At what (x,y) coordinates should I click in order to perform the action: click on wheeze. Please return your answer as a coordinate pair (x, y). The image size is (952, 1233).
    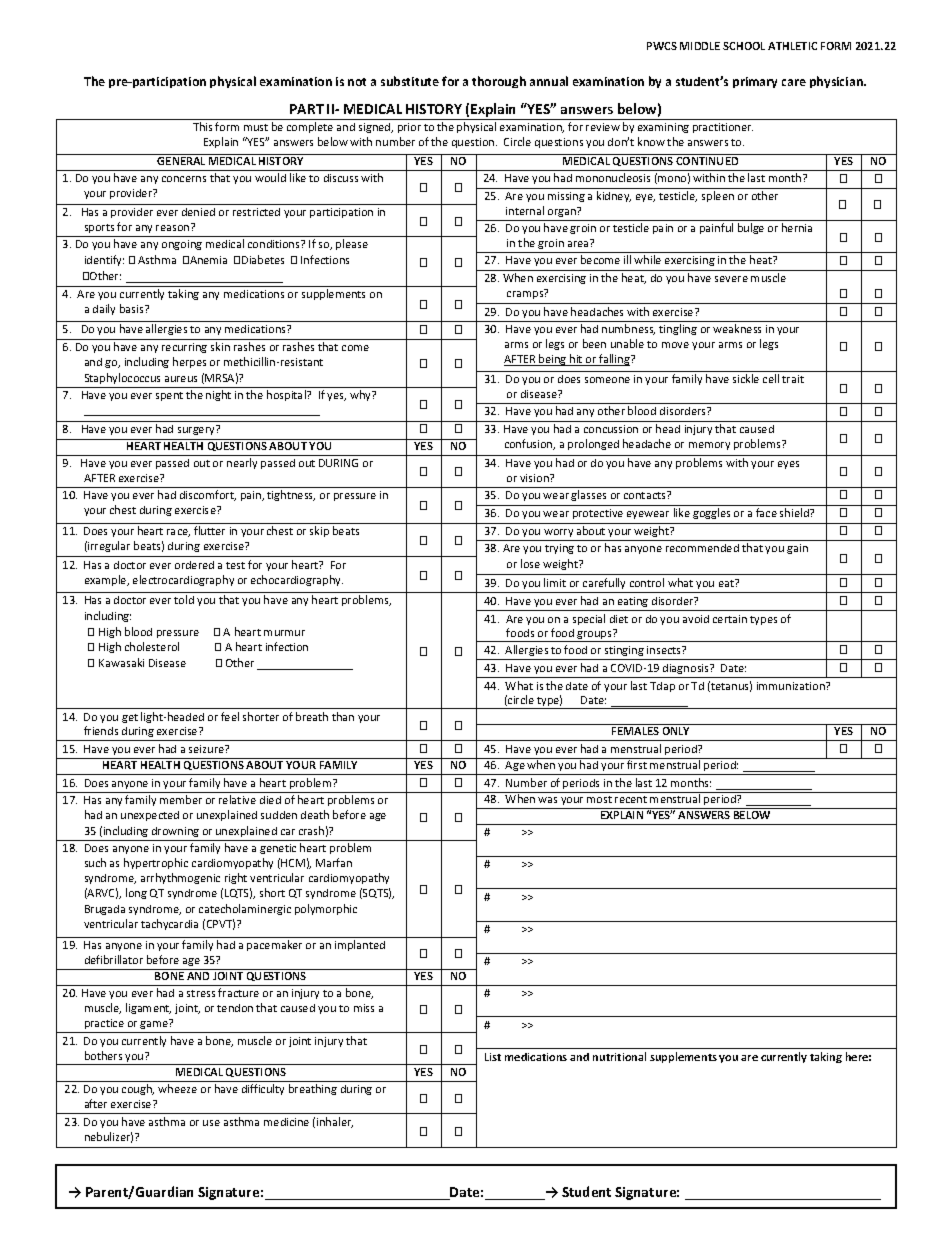
    Looking at the image, I should click on (177, 1088).
